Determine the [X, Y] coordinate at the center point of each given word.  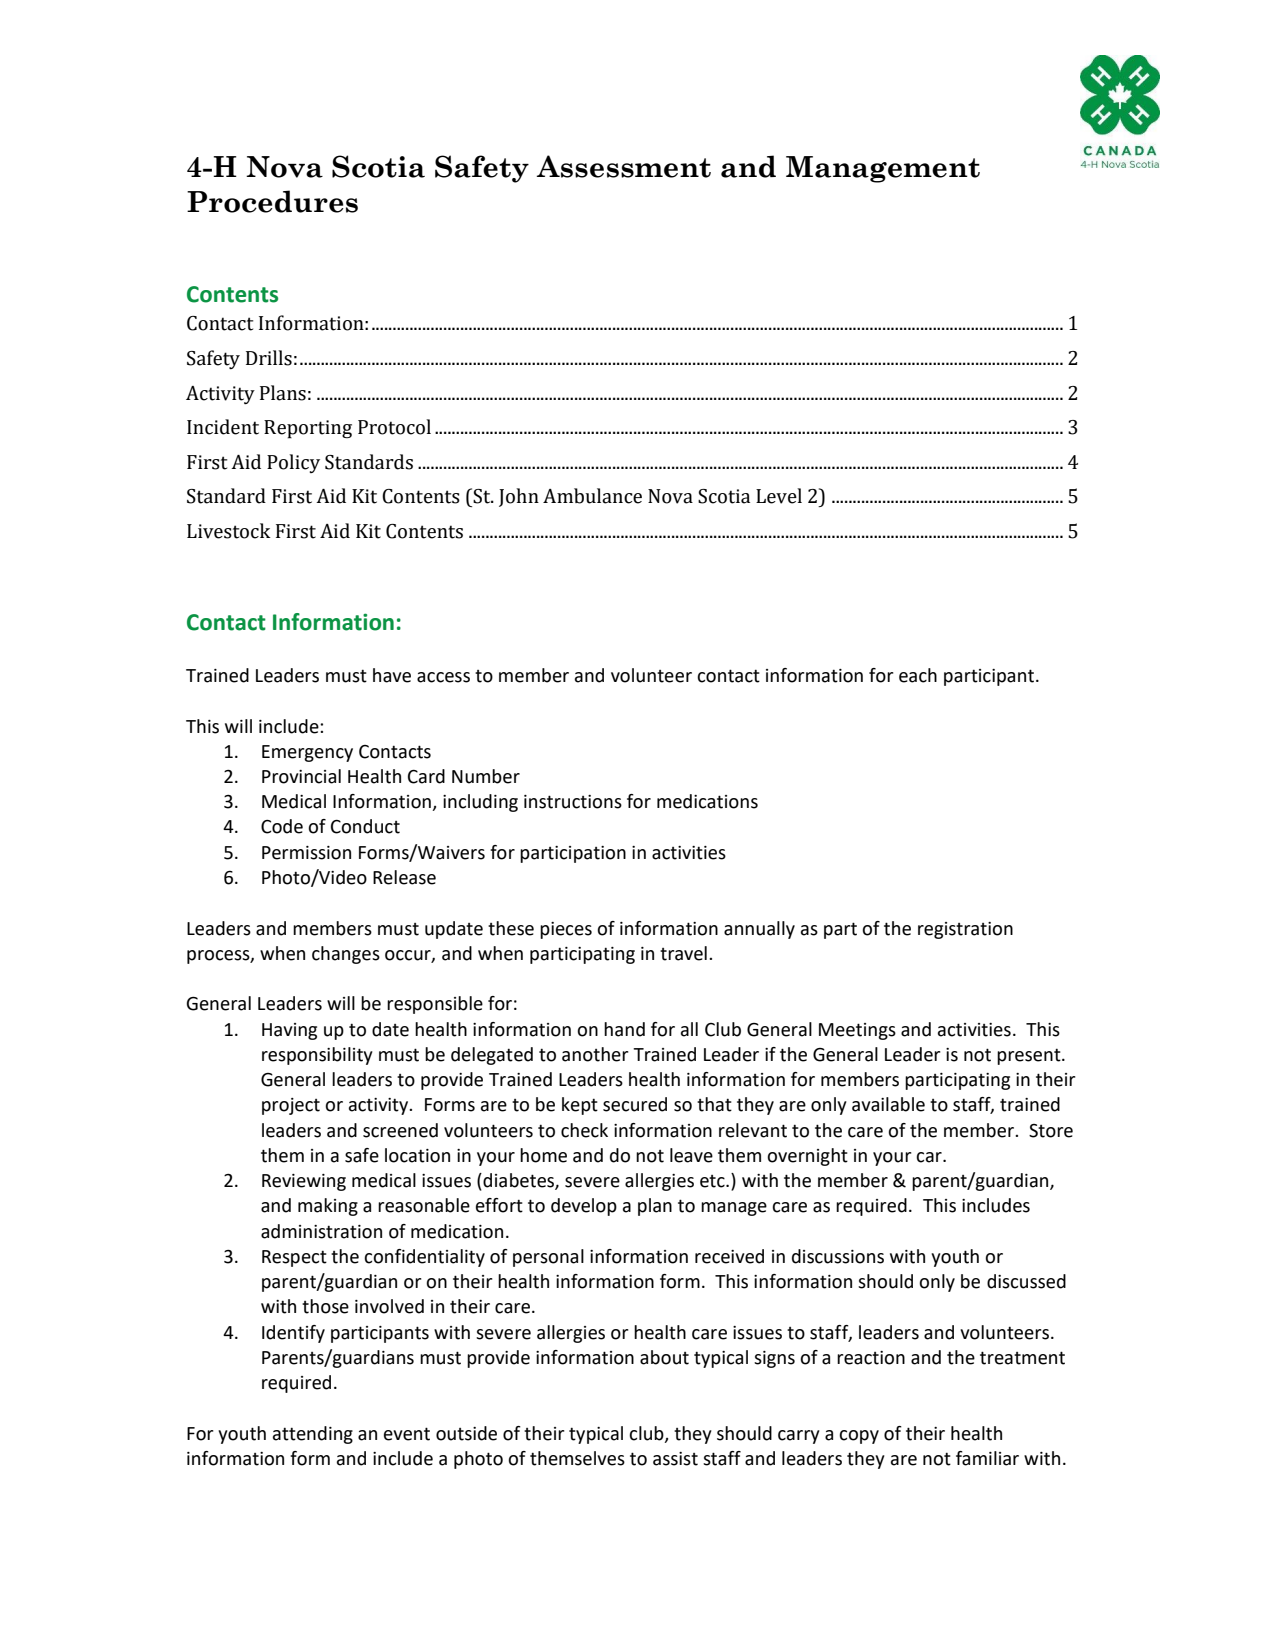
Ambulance [592, 496]
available [888, 1104]
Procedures [272, 201]
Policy [293, 463]
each [918, 675]
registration [965, 930]
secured [635, 1104]
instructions [573, 802]
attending [313, 1435]
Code [282, 826]
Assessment [624, 166]
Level [779, 496]
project [291, 1106]
